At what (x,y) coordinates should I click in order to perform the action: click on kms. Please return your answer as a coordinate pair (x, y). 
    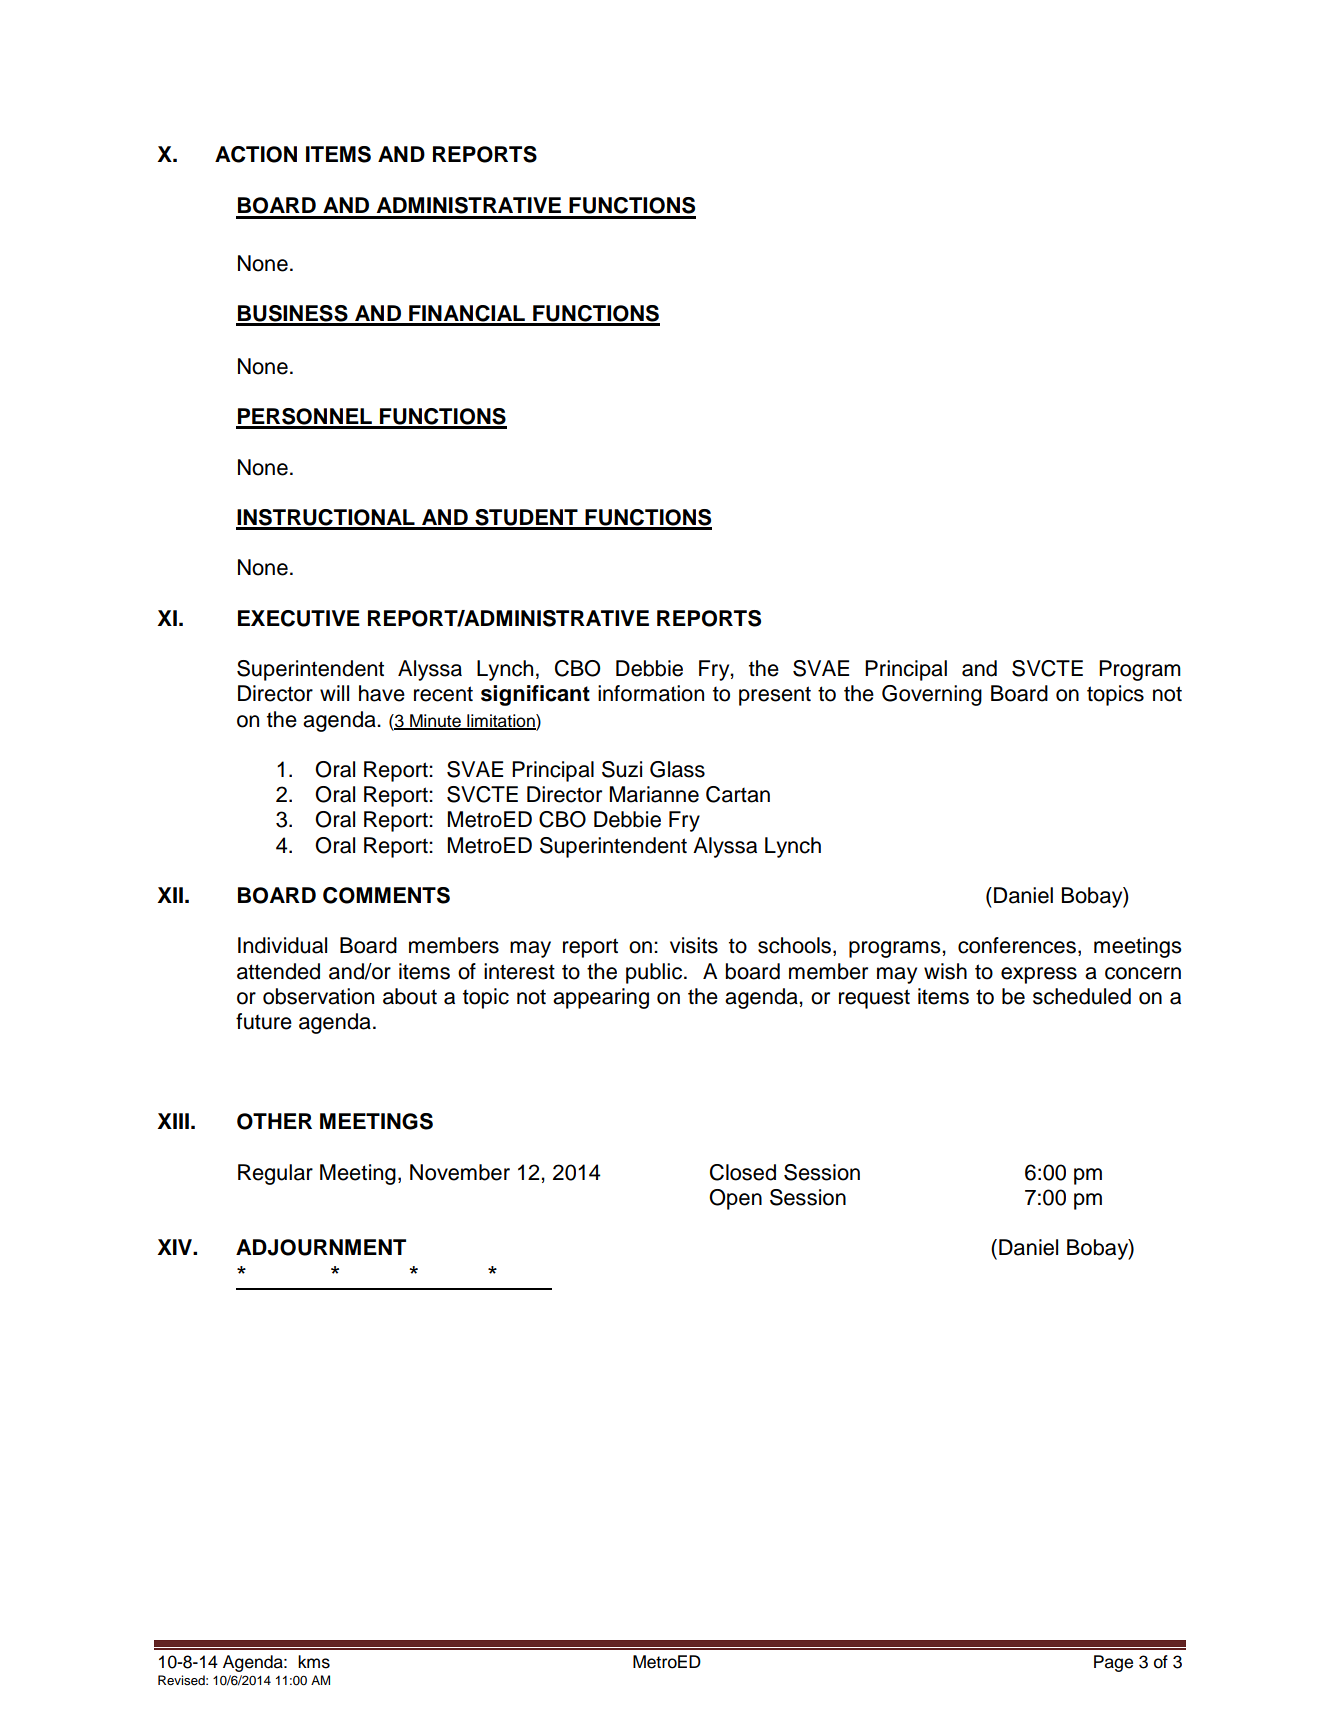
    Looking at the image, I should click on (314, 1662).
